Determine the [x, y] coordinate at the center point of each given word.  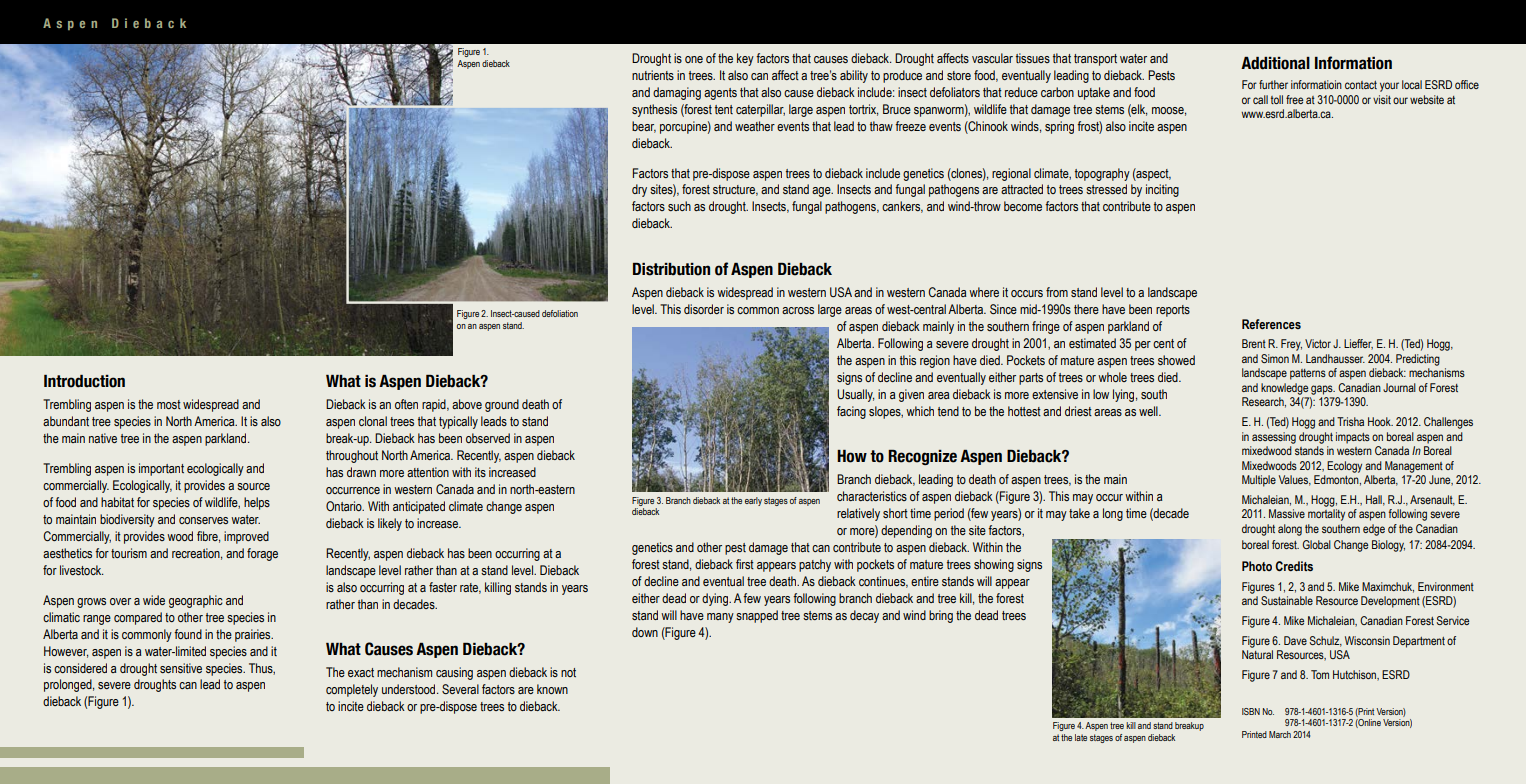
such [679, 206]
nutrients [653, 75]
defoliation [560, 313]
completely [352, 690]
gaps [1323, 390]
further [1273, 84]
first [745, 564]
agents [720, 94]
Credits [1294, 566]
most [169, 404]
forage [262, 554]
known [552, 689]
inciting [1162, 190]
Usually [855, 395]
